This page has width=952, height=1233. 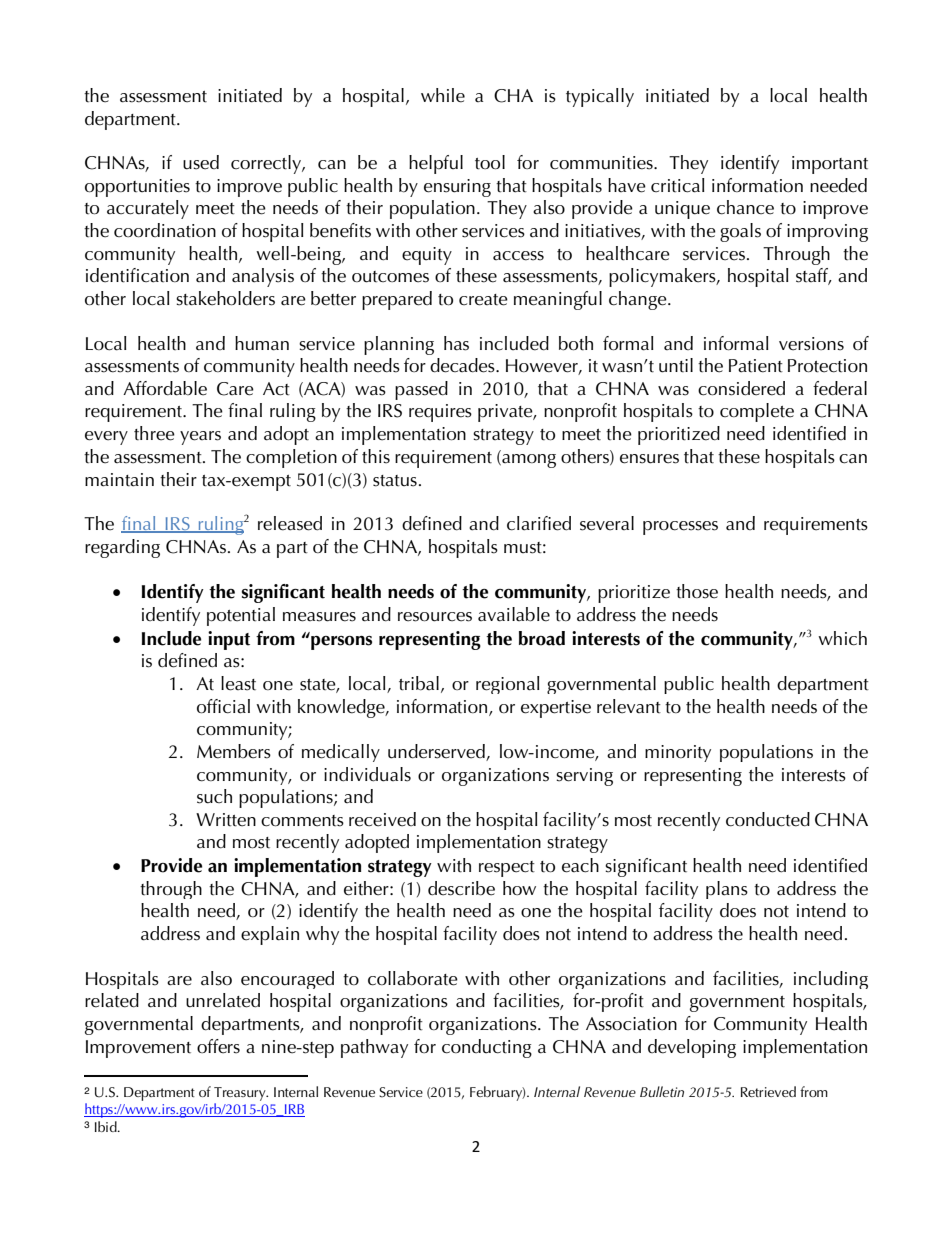 I want to click on Treasury, so click(x=241, y=1095).
